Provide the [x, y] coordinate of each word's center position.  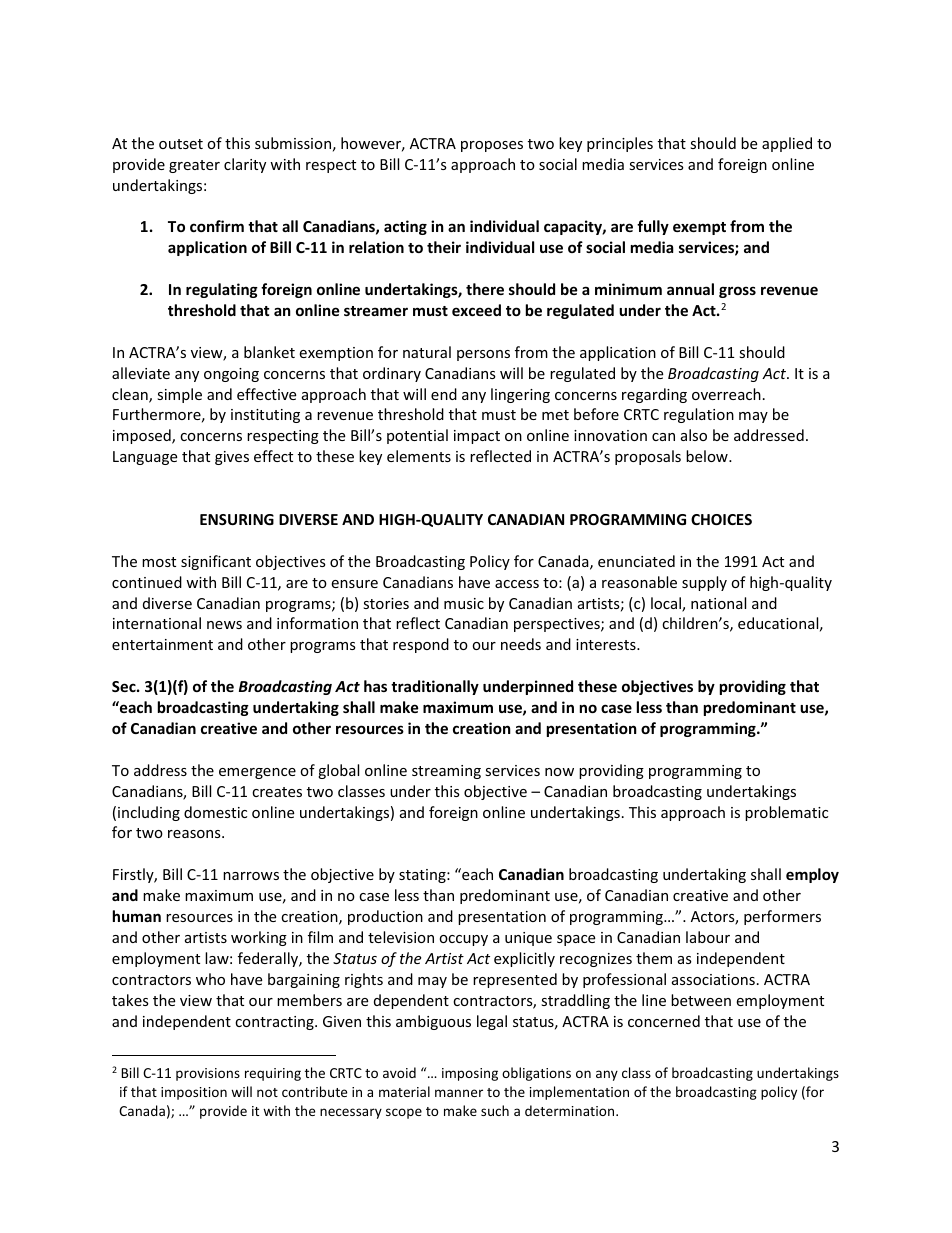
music [464, 603]
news [224, 625]
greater [194, 166]
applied [787, 144]
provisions [208, 1074]
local [667, 604]
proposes [492, 146]
